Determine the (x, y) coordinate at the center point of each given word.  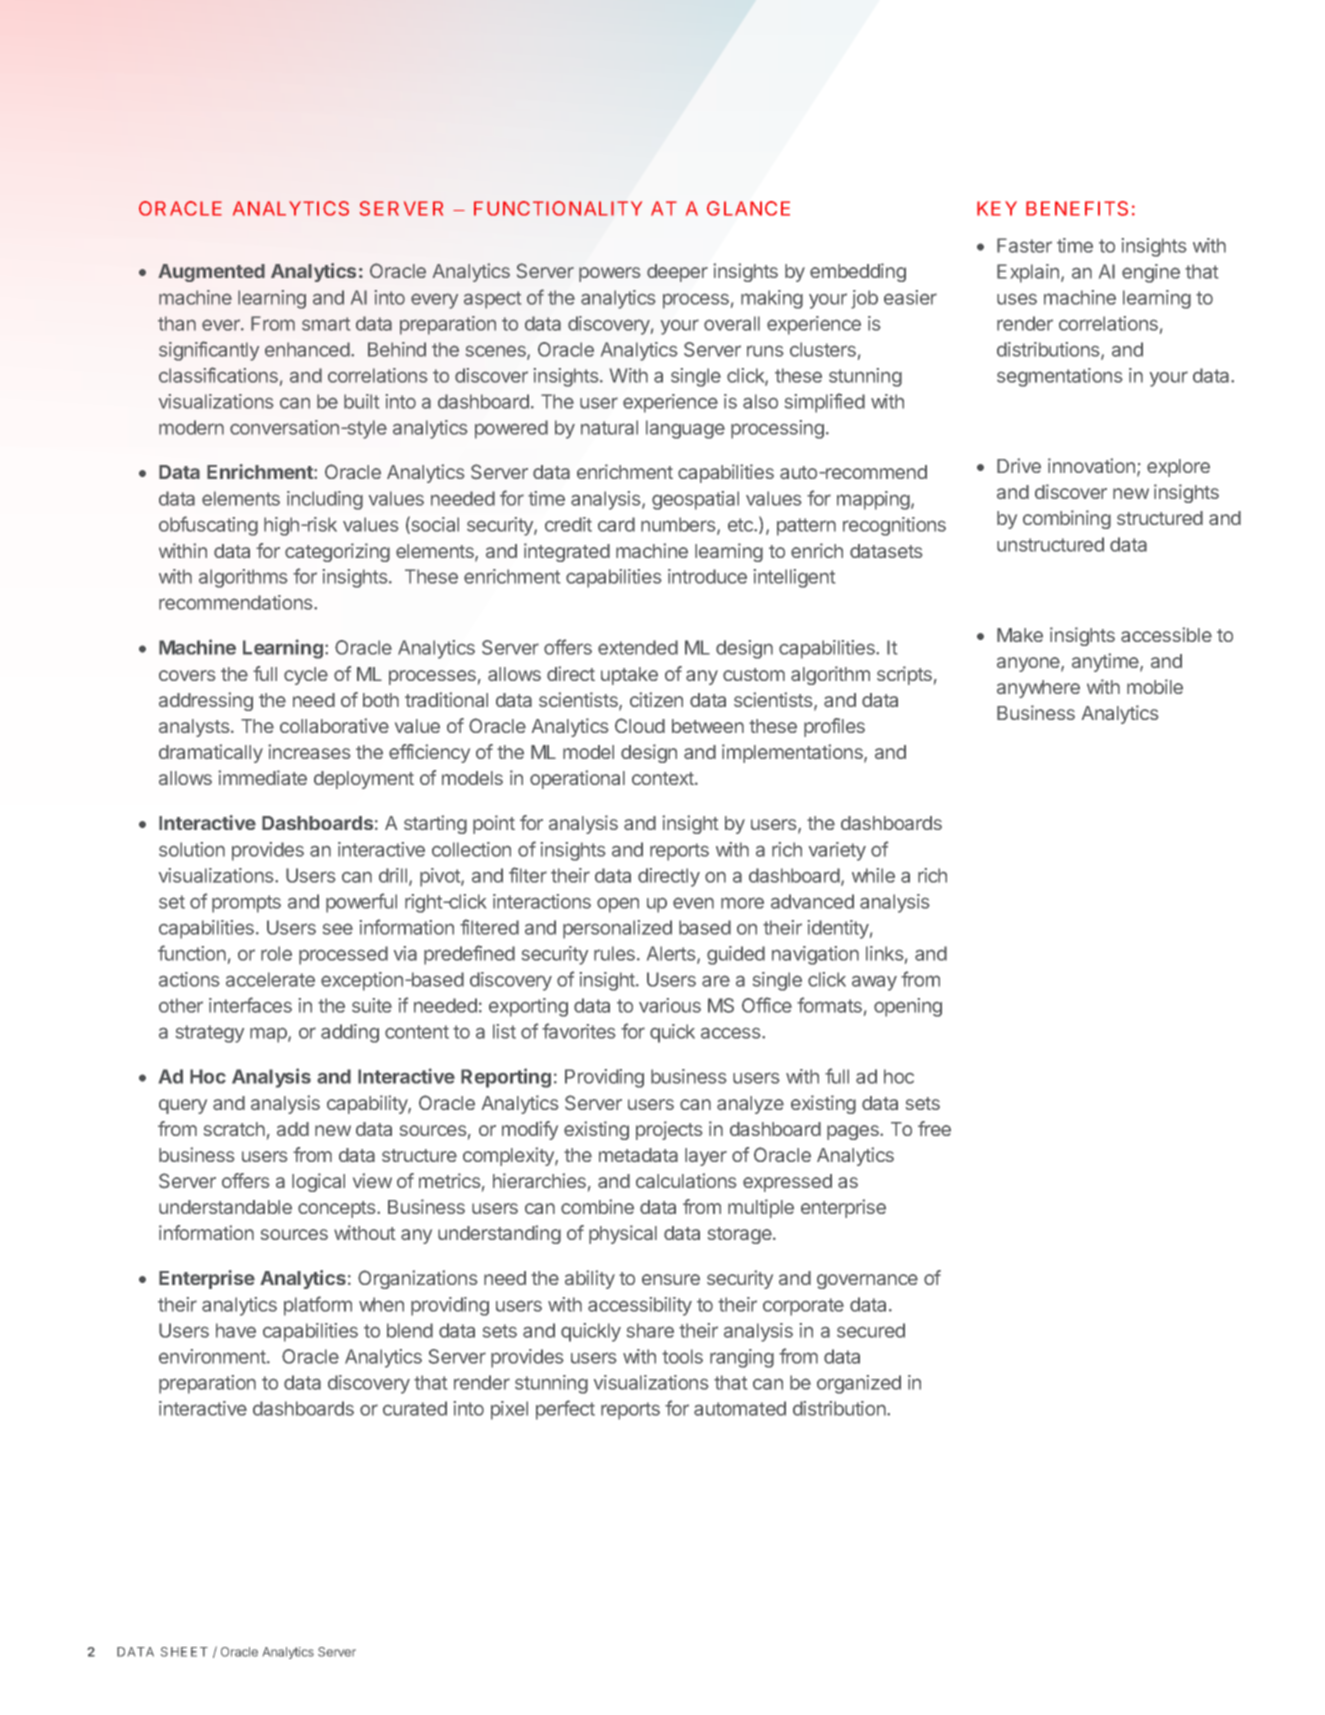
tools (682, 1356)
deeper (677, 273)
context (664, 778)
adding (350, 1033)
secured (871, 1330)
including (325, 500)
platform (318, 1306)
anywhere (1038, 689)
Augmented (211, 273)
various (670, 1005)
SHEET (184, 1652)
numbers (679, 526)
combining (1067, 519)
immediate (262, 777)
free (934, 1128)
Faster (1024, 245)
